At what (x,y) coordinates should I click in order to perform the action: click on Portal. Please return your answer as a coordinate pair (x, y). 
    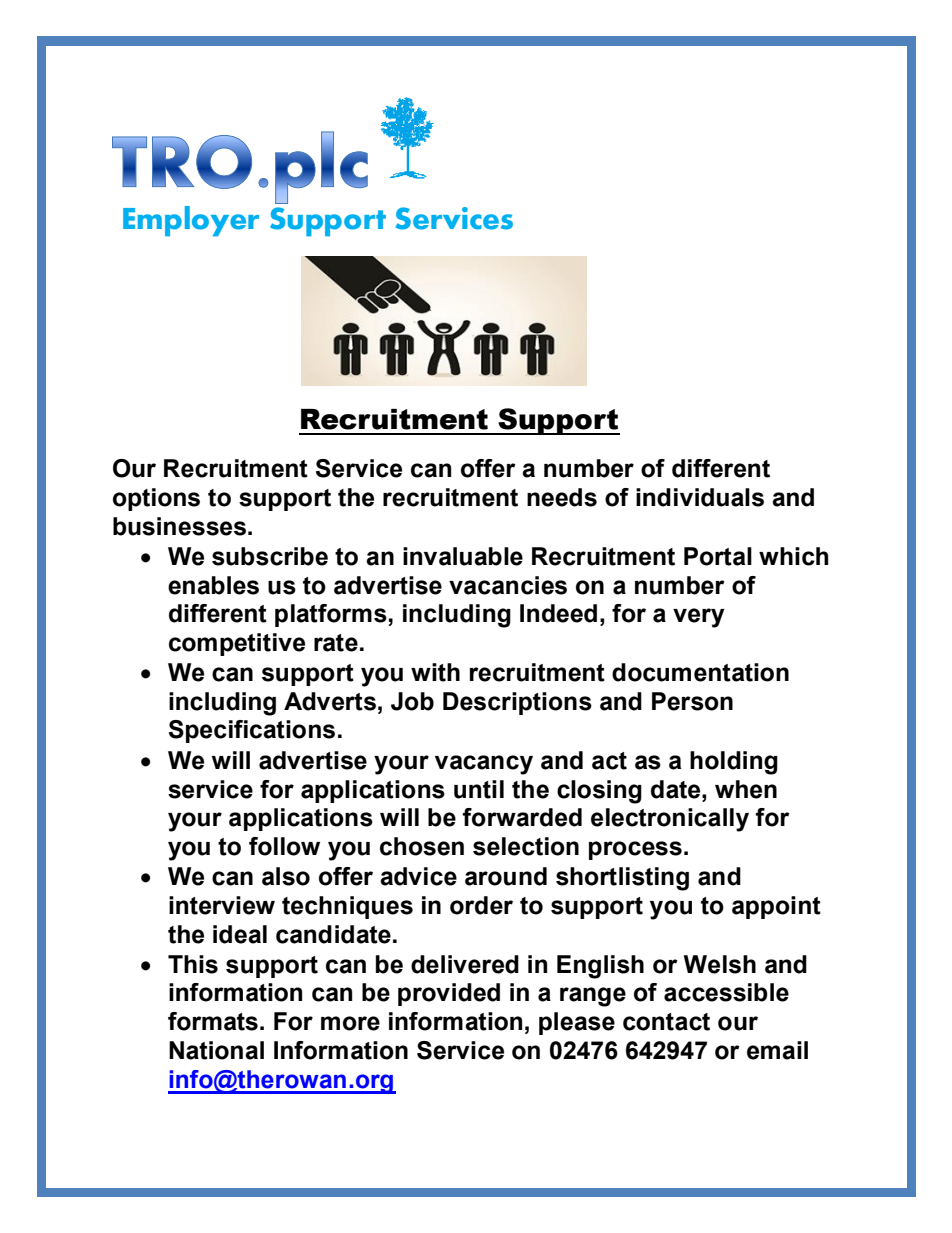
    Looking at the image, I should click on (718, 556).
